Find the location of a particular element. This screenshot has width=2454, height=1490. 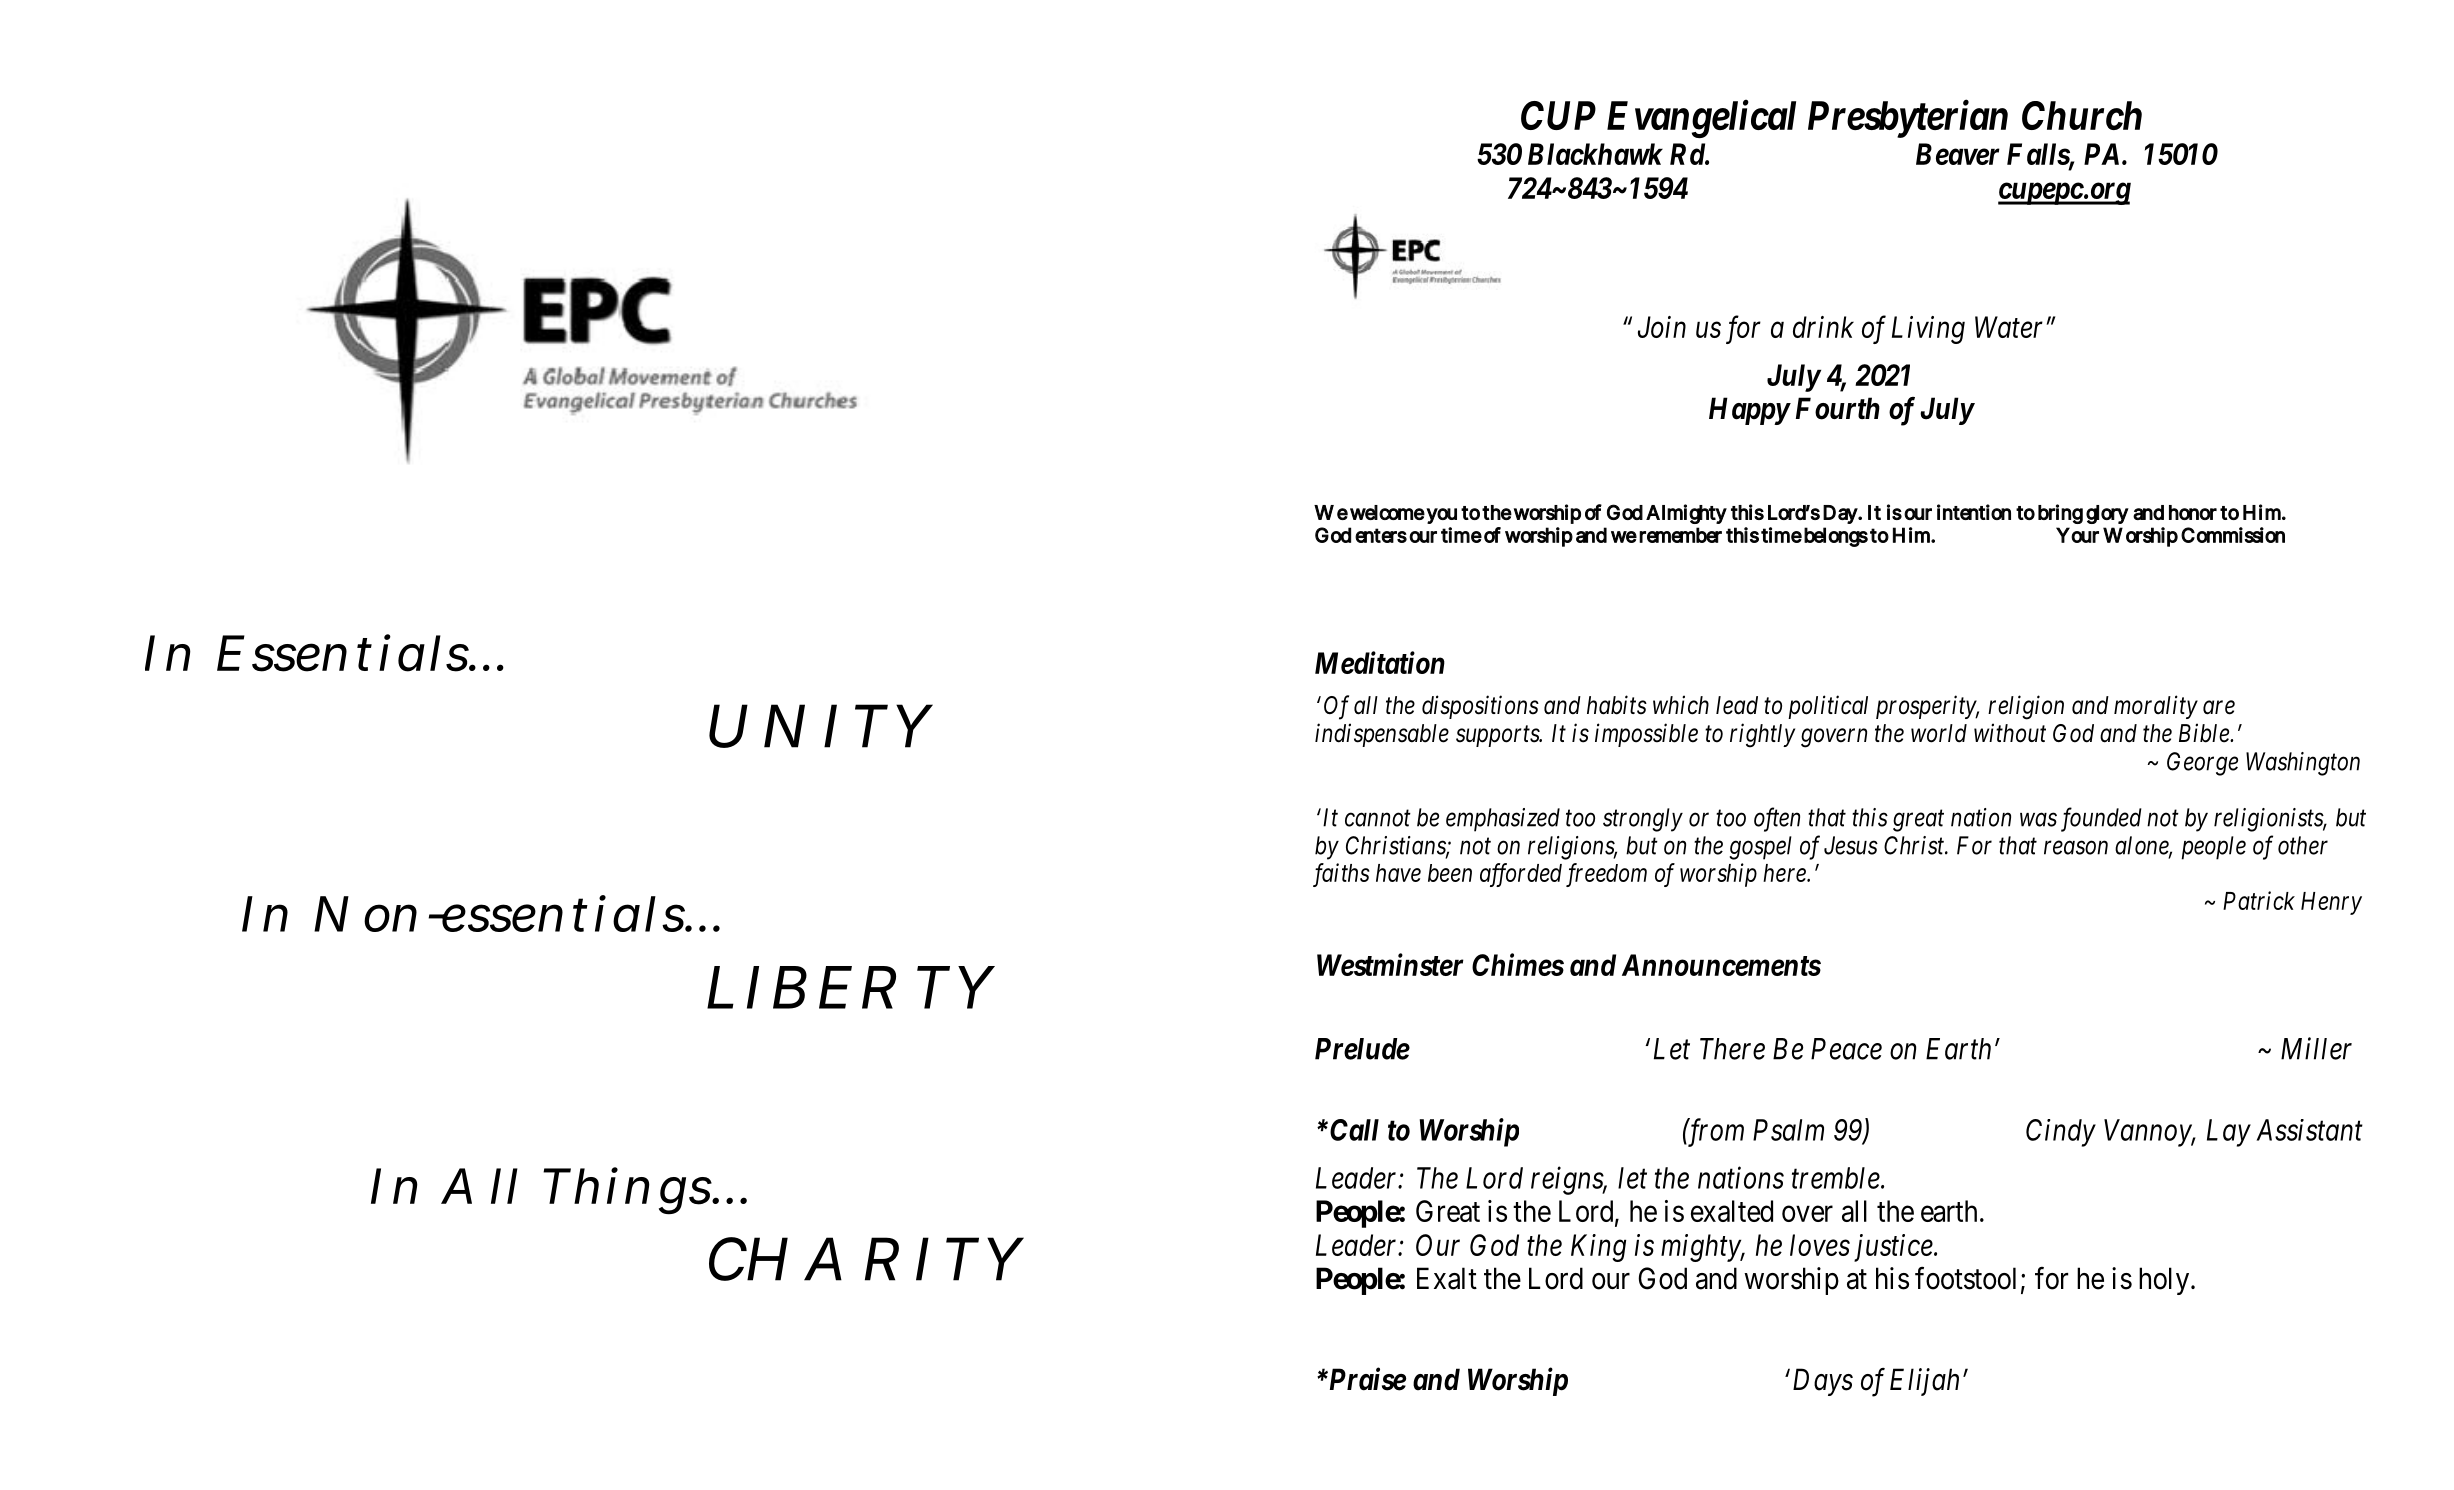

Westminster is located at coordinates (1390, 964).
